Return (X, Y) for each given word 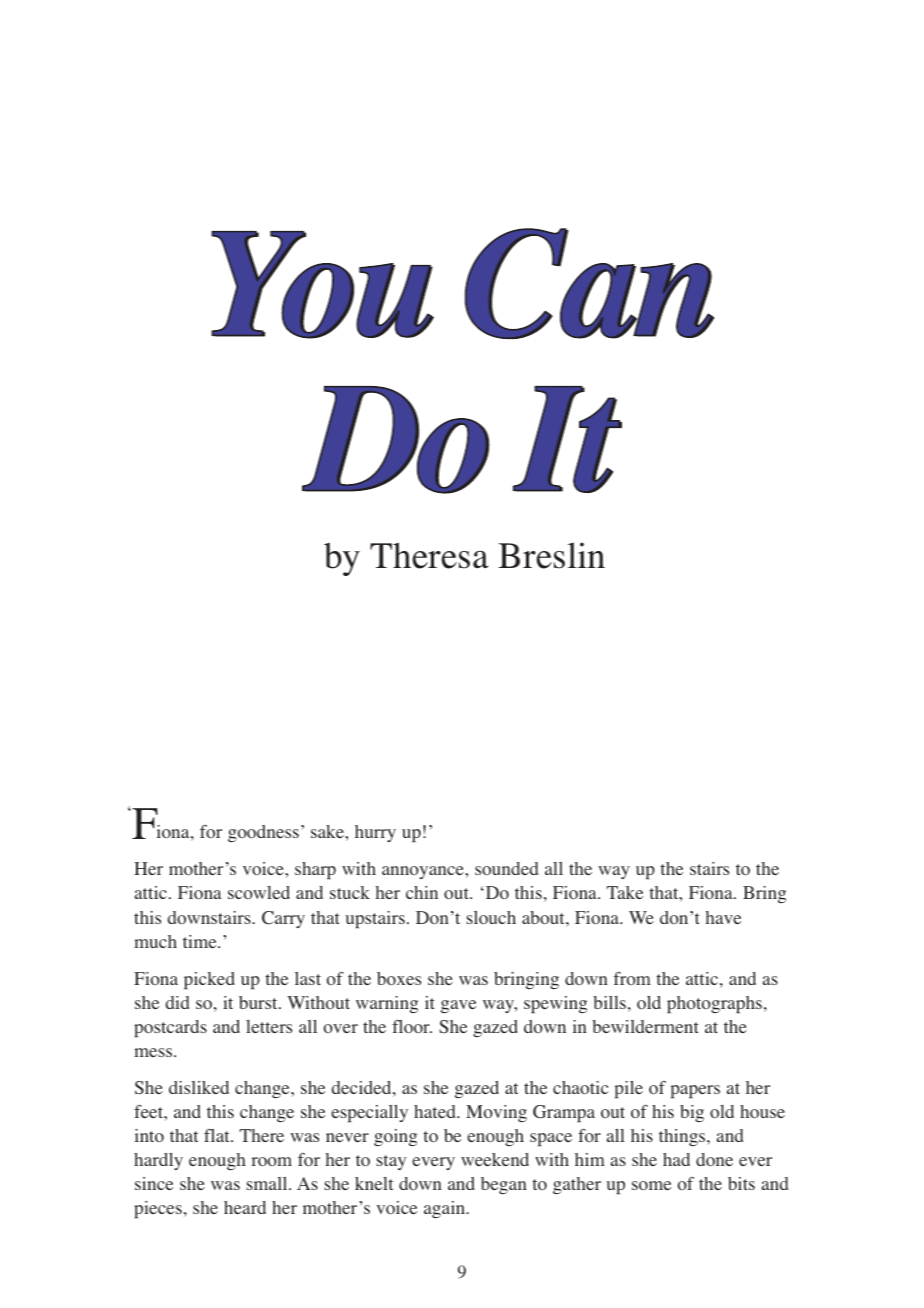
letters (269, 1026)
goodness (263, 833)
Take (625, 892)
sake (328, 831)
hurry (375, 833)
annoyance (424, 872)
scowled (259, 892)
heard (245, 1207)
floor (412, 1027)
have (723, 917)
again (446, 1209)
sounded (506, 868)
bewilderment (645, 1026)
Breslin (551, 555)
